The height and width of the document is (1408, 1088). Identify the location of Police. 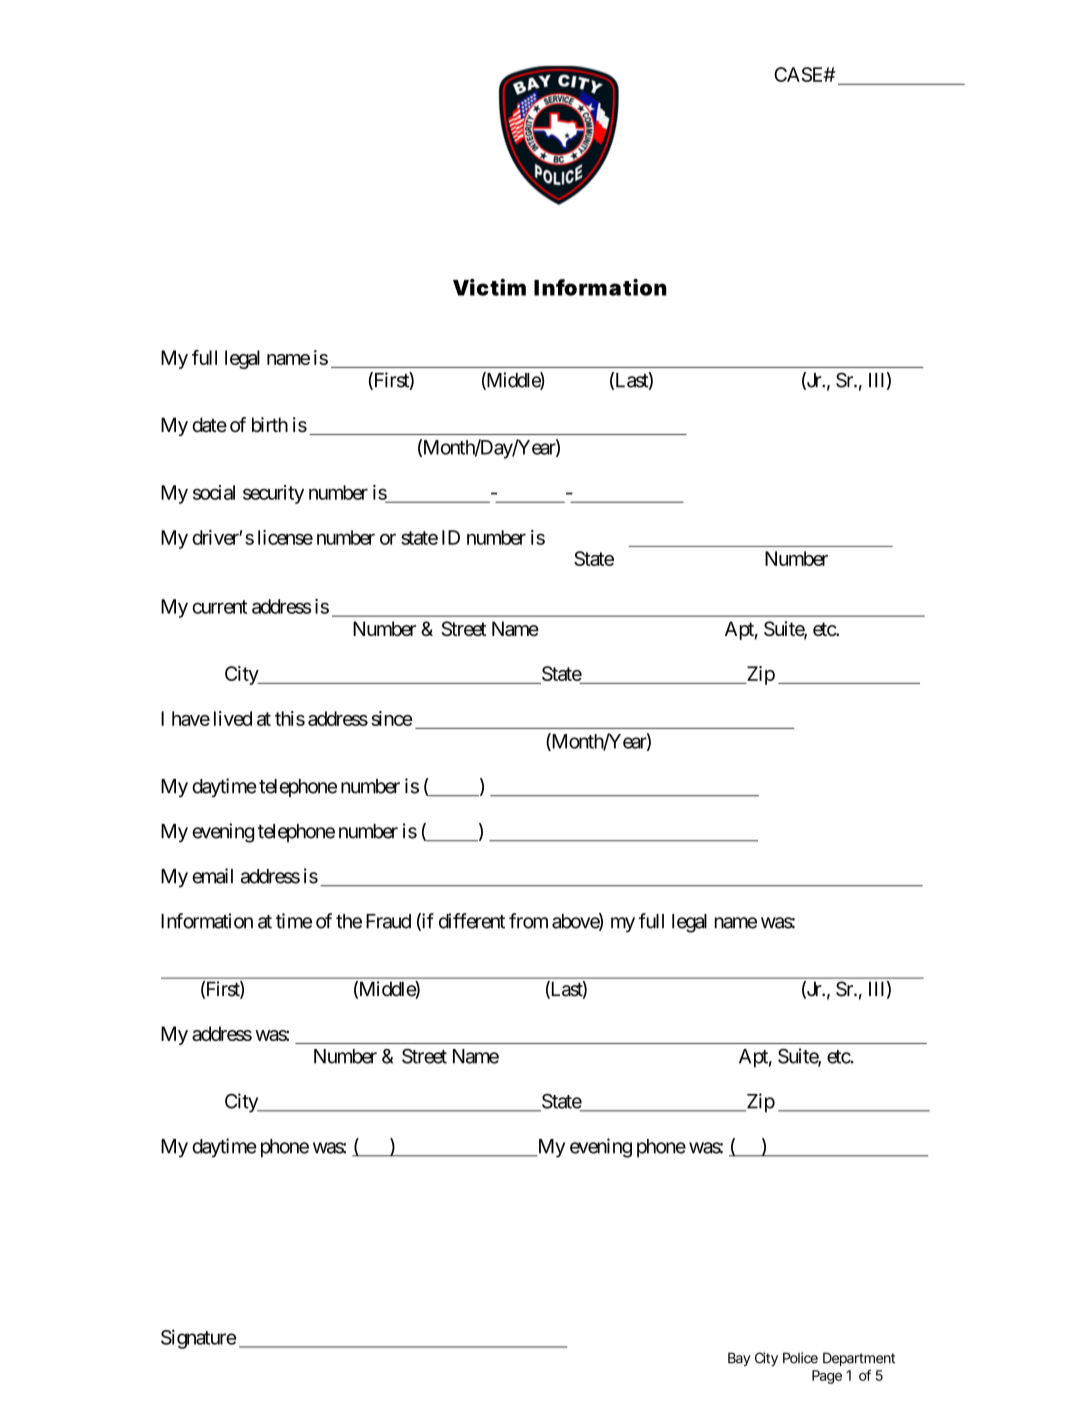
(800, 1358).
